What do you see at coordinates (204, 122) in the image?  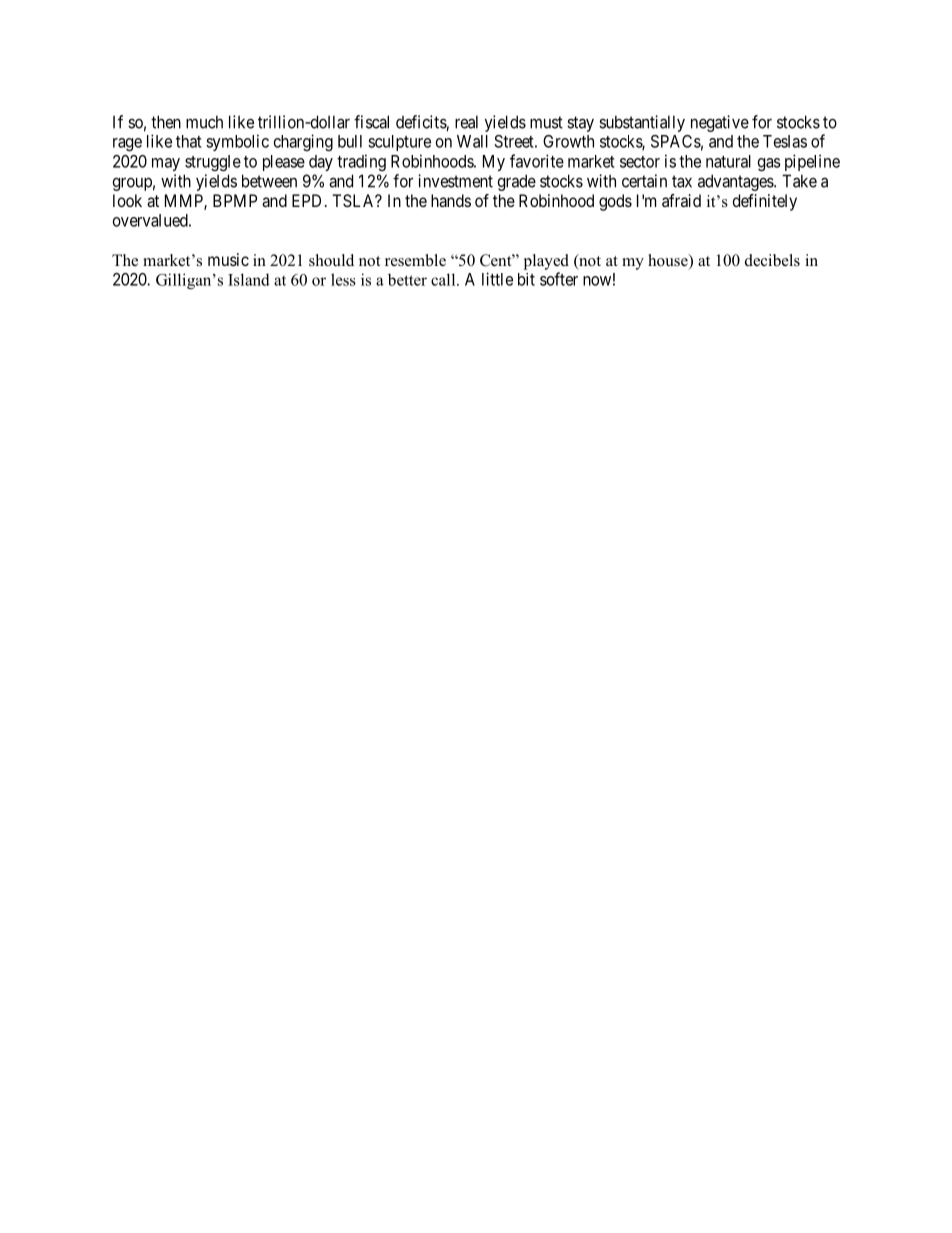 I see `much` at bounding box center [204, 122].
